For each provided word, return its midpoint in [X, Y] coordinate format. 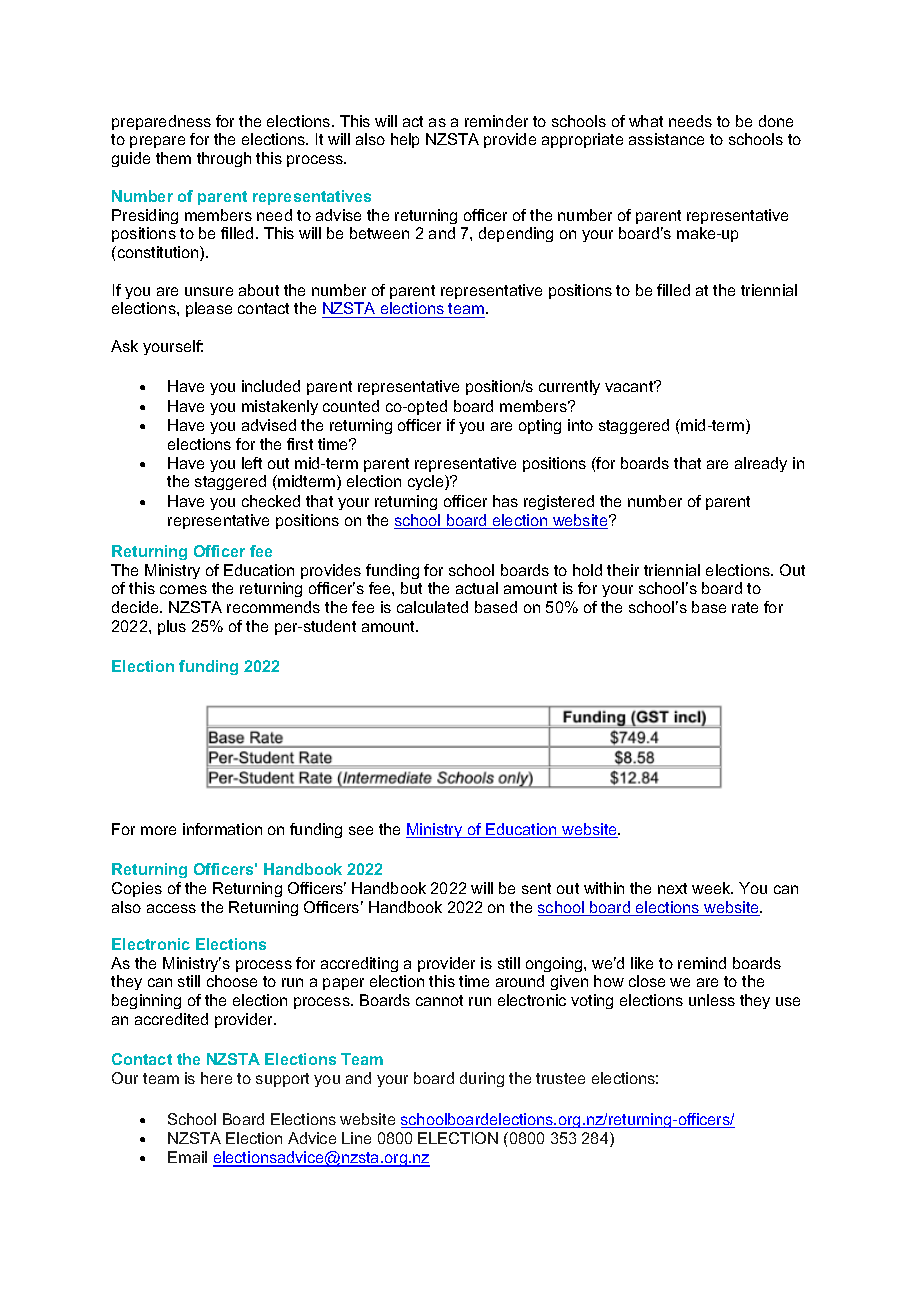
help [405, 140]
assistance [666, 139]
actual [477, 588]
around [520, 981]
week [712, 888]
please [209, 309]
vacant [630, 386]
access [171, 908]
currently [569, 387]
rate [745, 607]
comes [183, 589]
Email [187, 1157]
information [222, 829]
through [224, 159]
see [361, 830]
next [672, 888]
